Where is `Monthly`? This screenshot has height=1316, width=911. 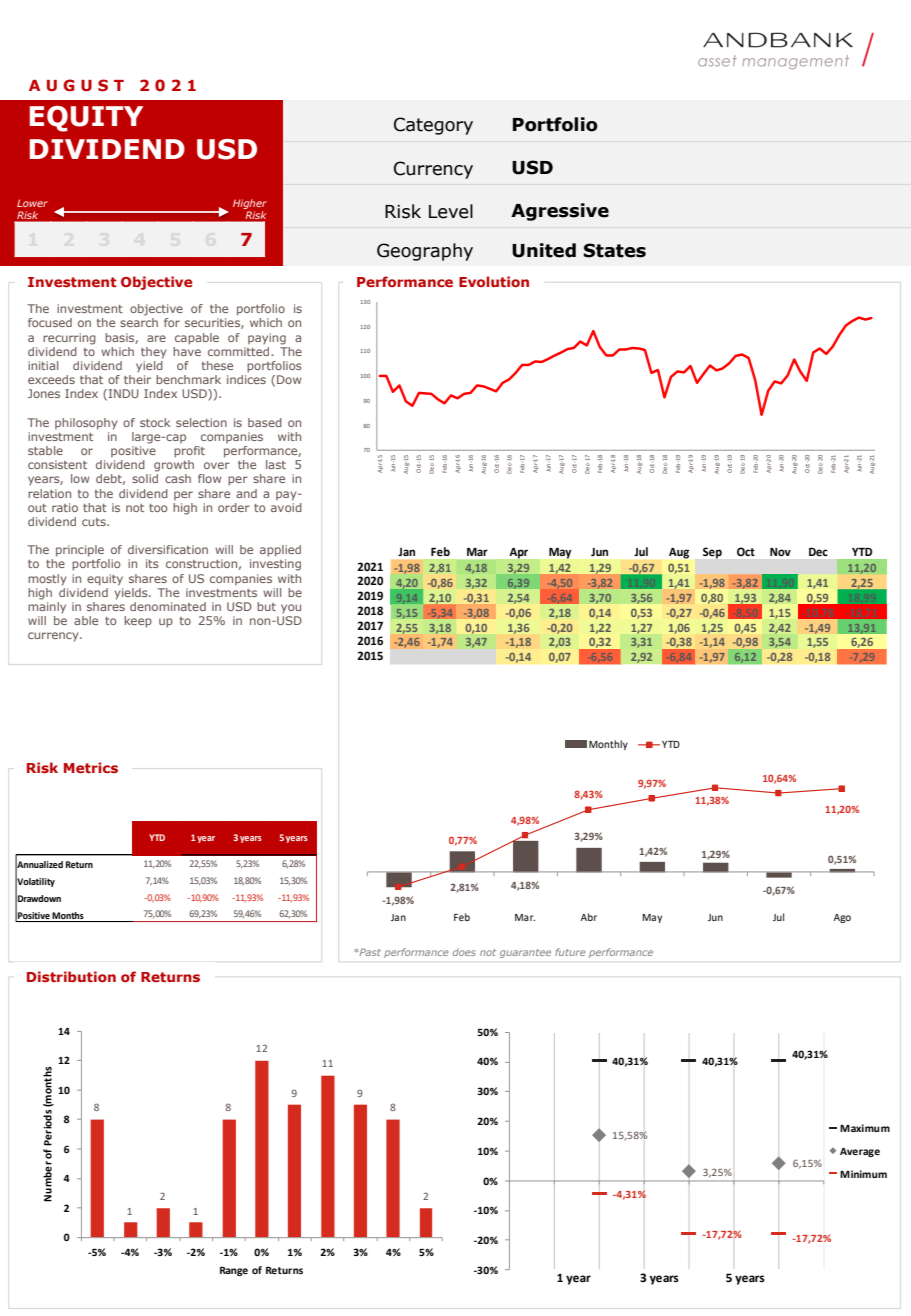 Monthly is located at coordinates (608, 745).
